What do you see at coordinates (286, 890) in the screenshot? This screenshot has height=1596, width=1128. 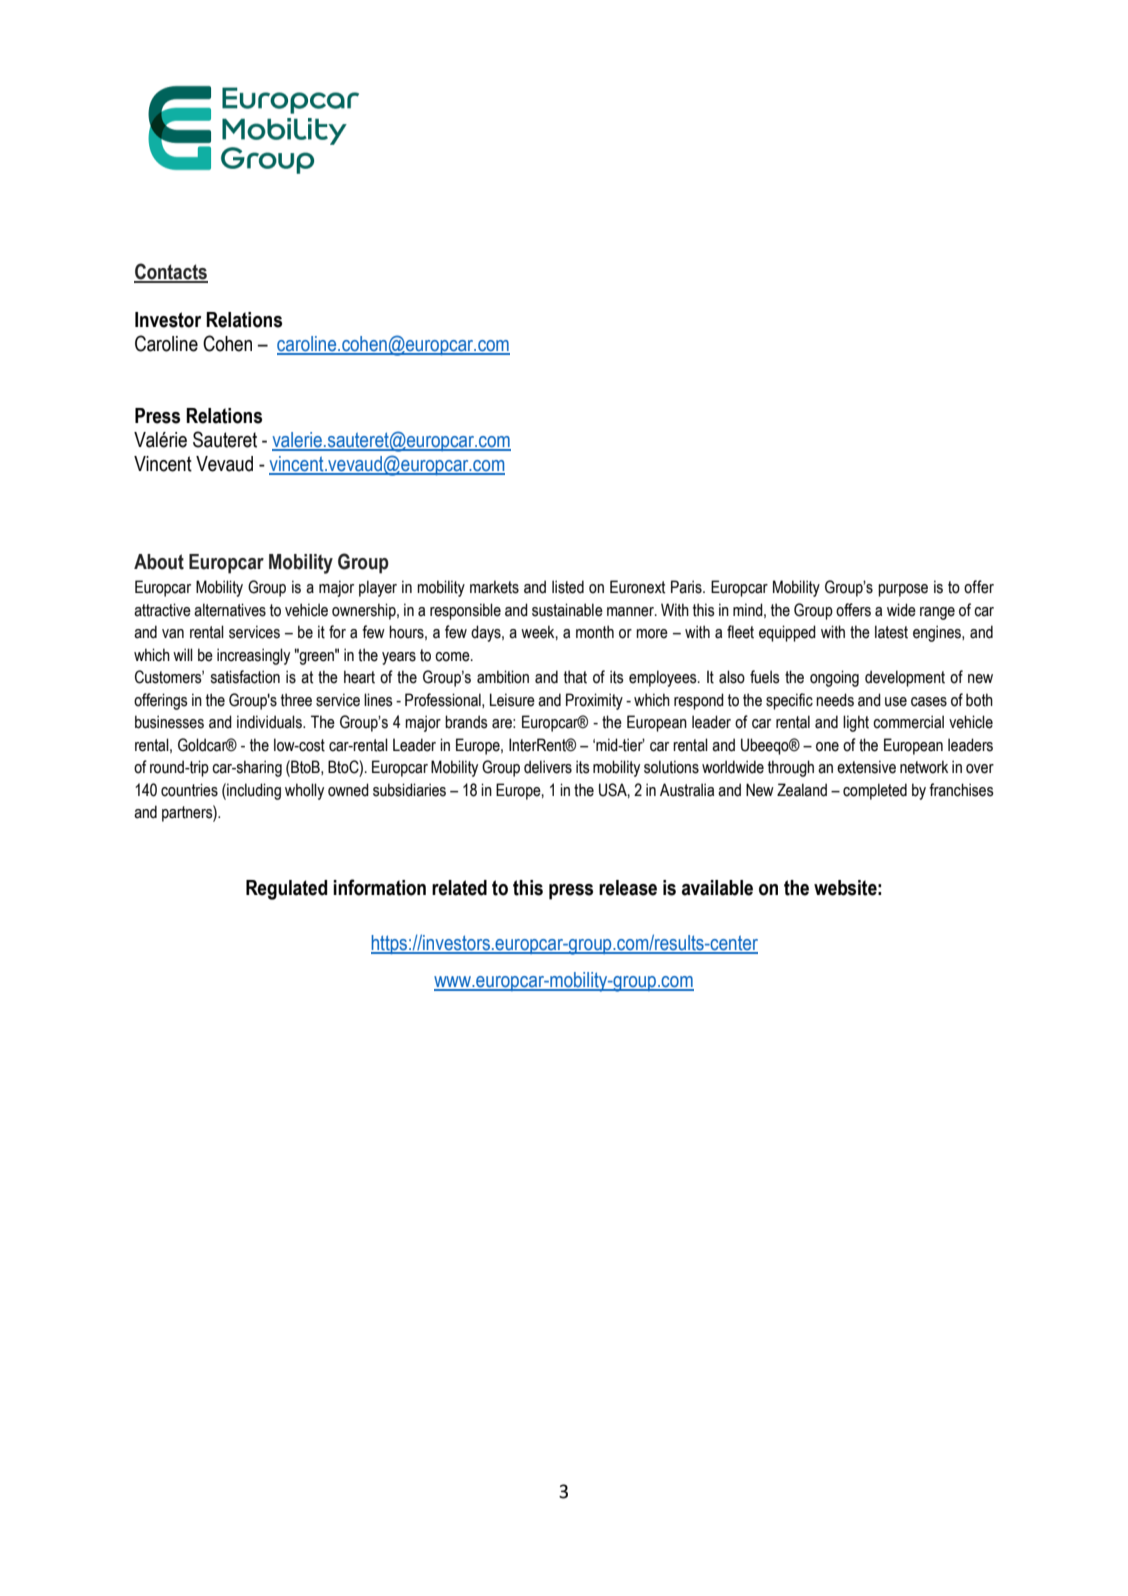 I see `Regulated` at bounding box center [286, 890].
